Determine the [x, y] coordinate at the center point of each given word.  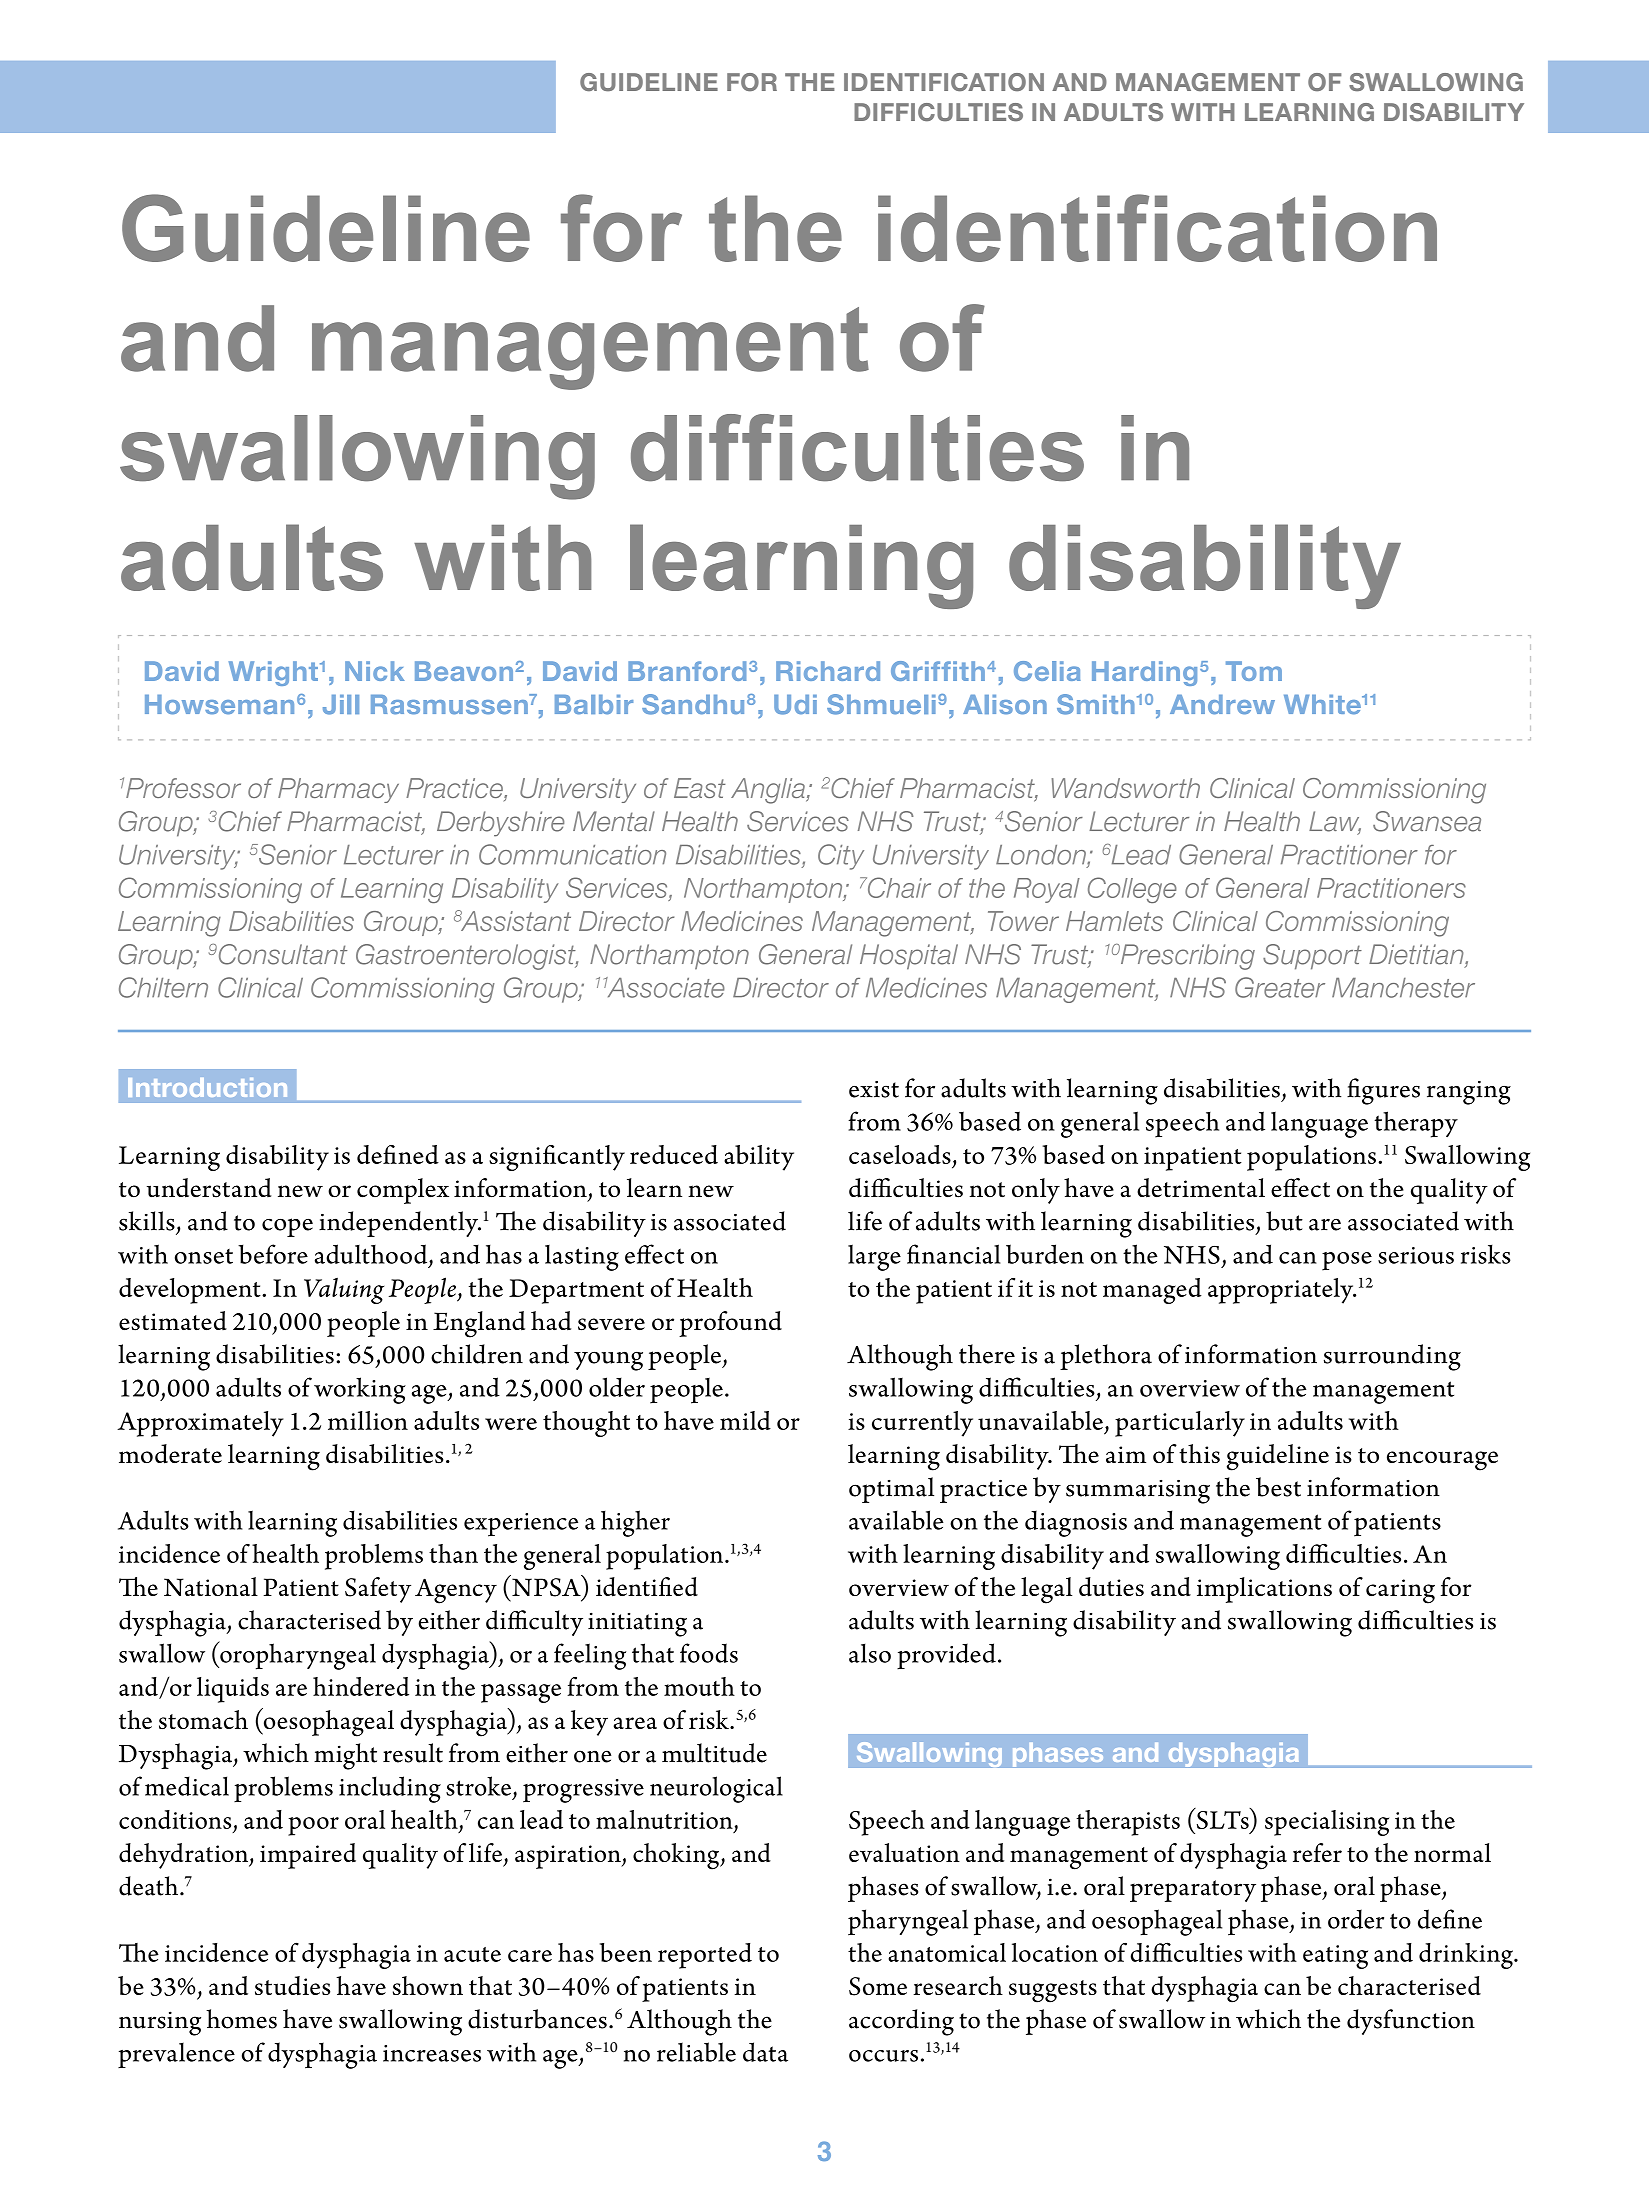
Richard [828, 671]
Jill [341, 705]
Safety [378, 1590]
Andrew [1222, 705]
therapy [1416, 1124]
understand [209, 1188]
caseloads [900, 1154]
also [870, 1653]
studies [292, 1986]
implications [1264, 1590]
